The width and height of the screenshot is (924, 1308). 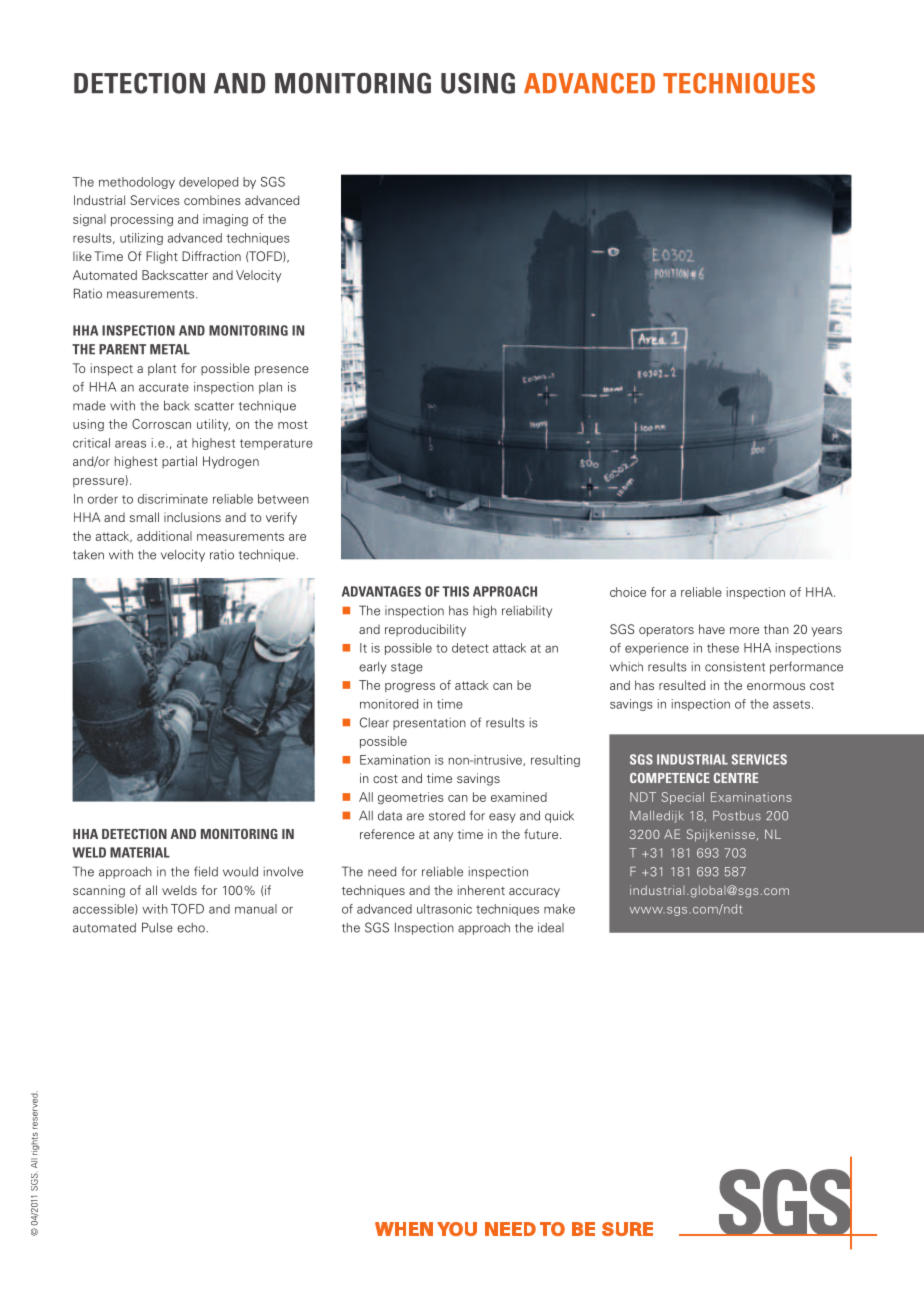 I want to click on imaging, so click(x=225, y=220).
